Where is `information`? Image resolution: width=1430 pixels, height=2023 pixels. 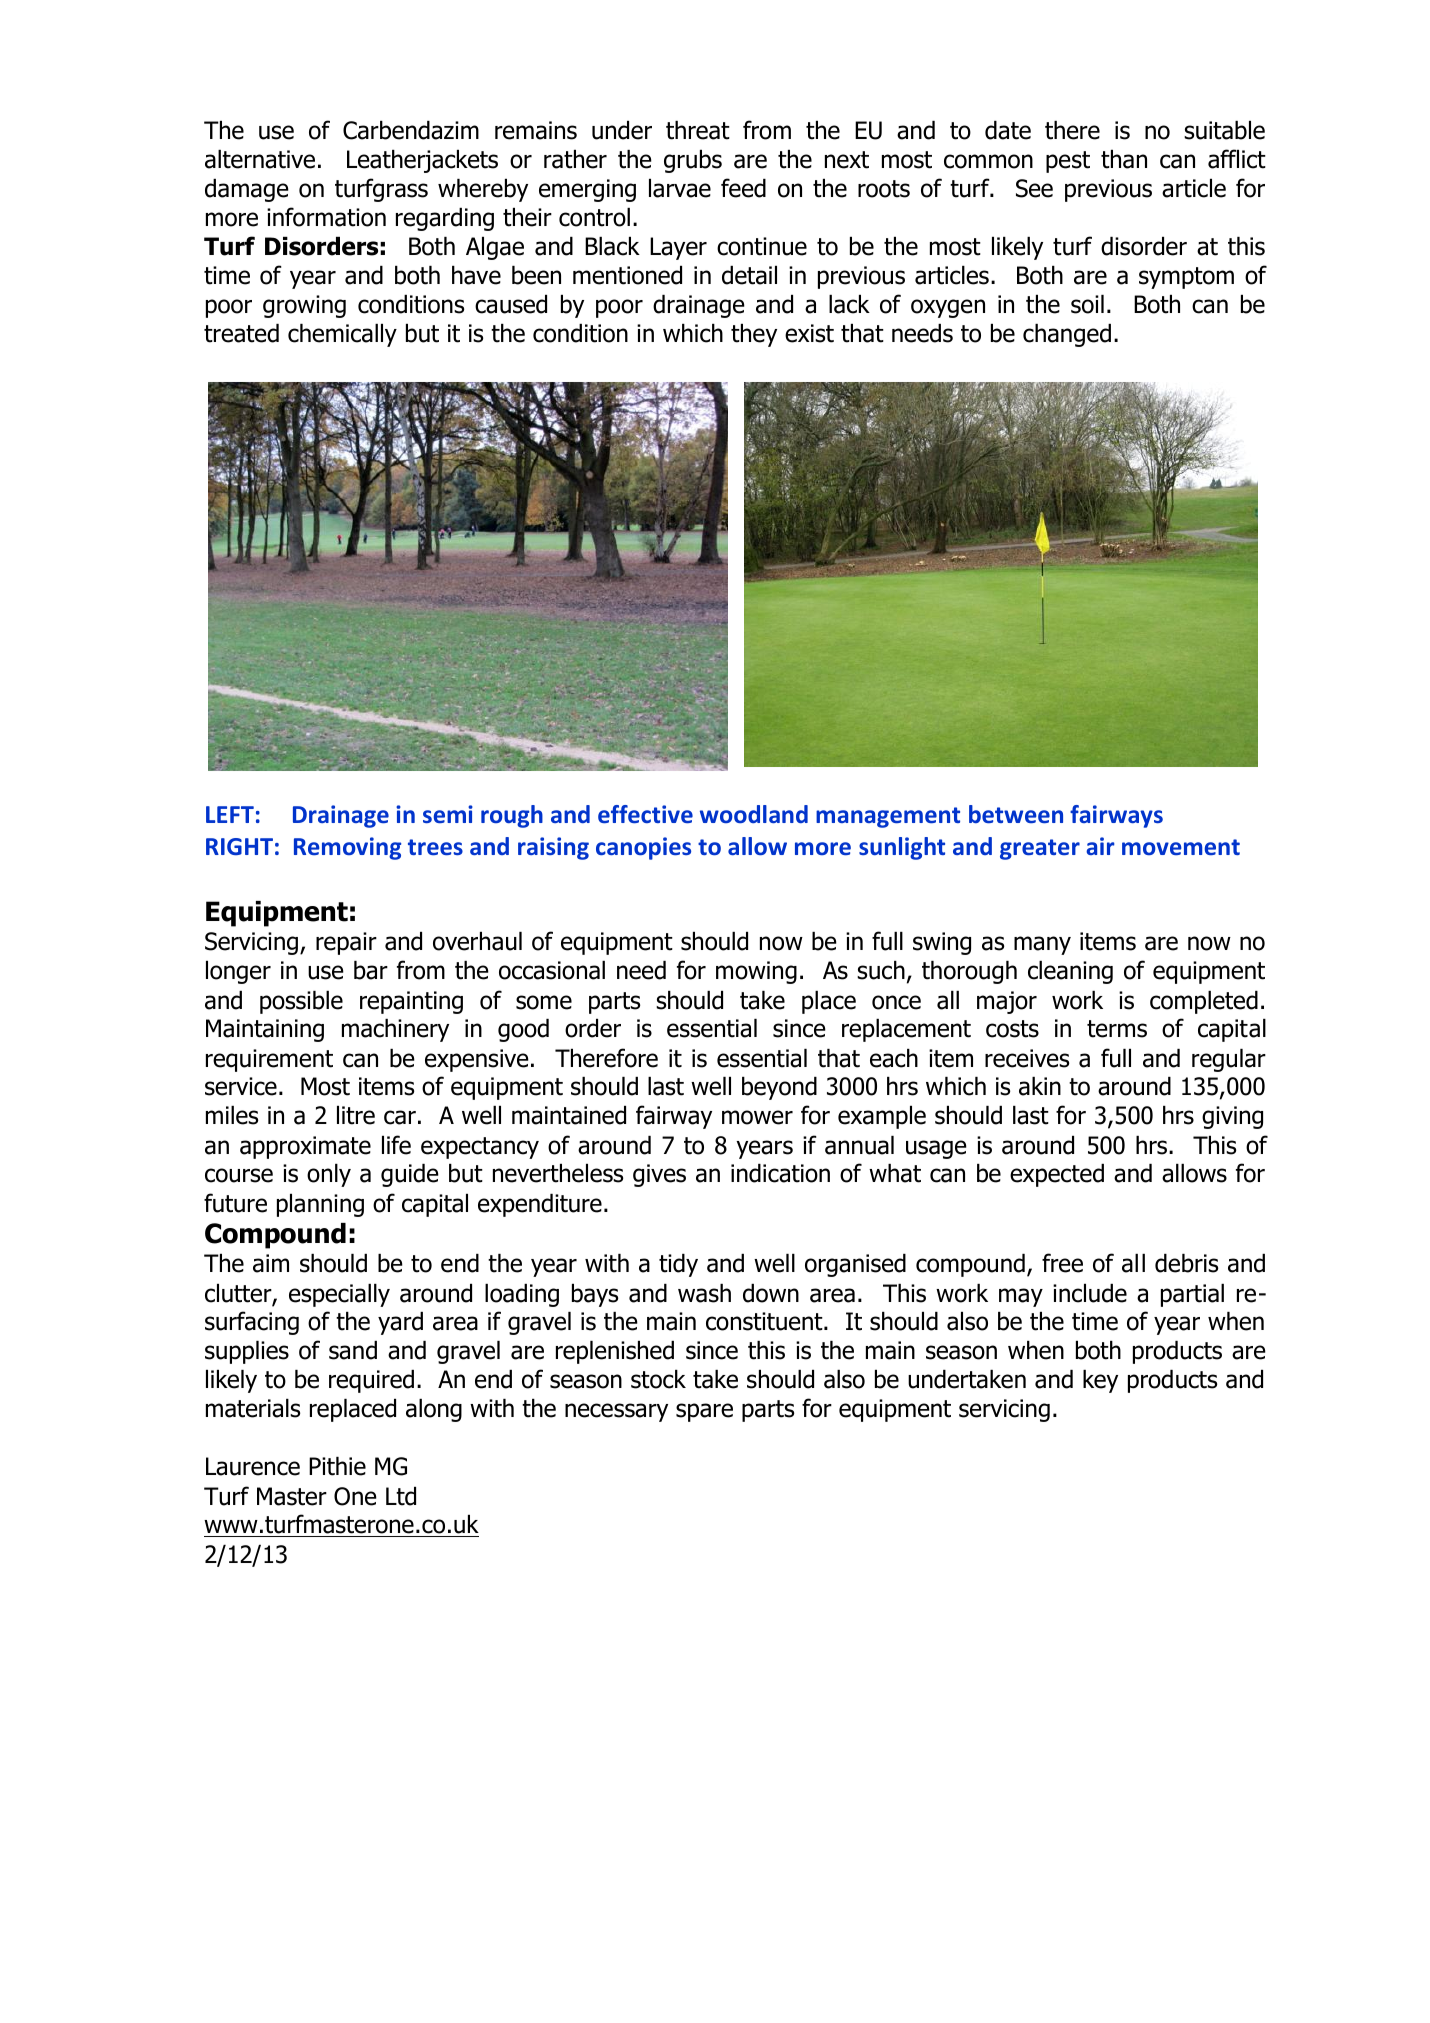 information is located at coordinates (326, 217).
